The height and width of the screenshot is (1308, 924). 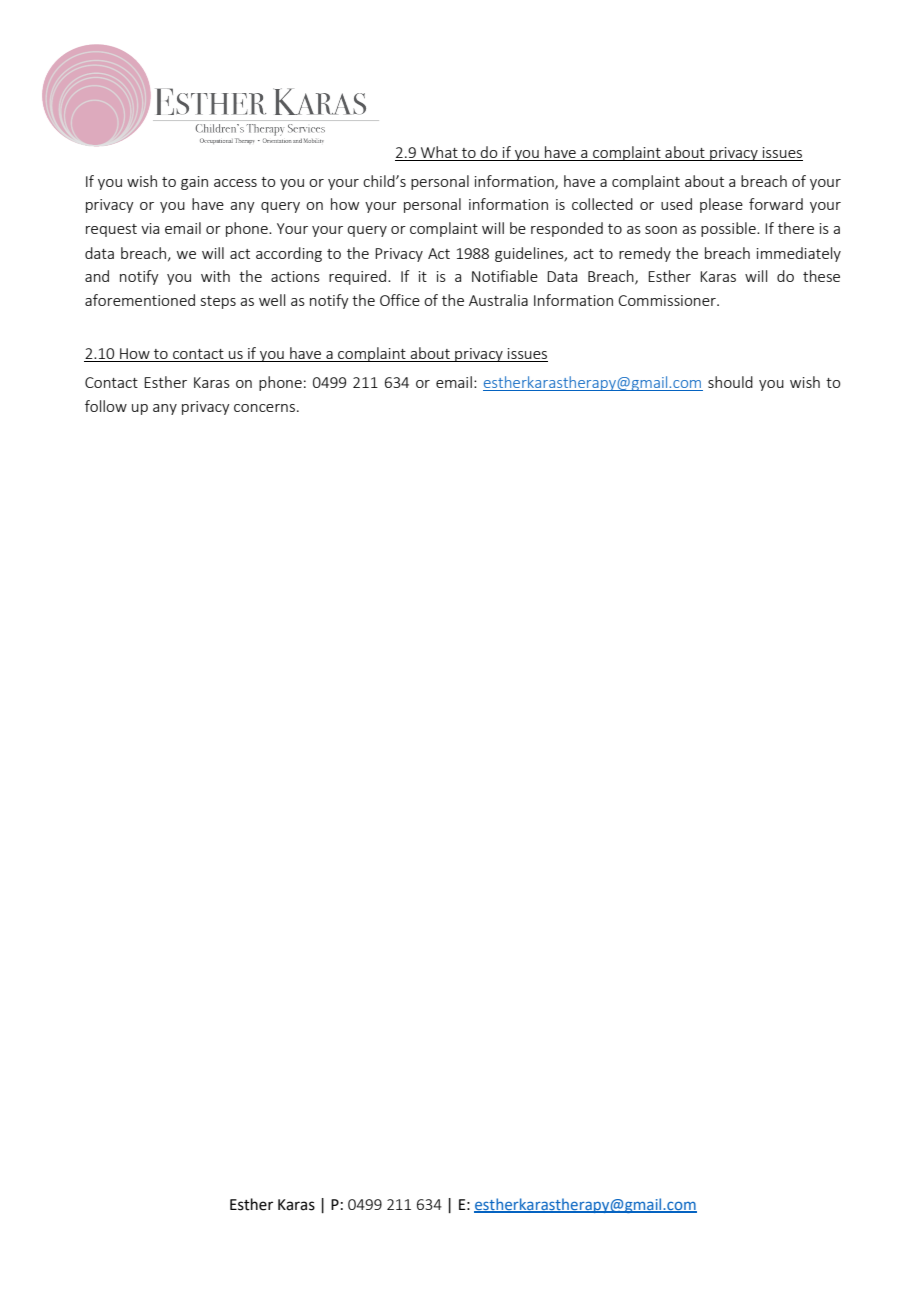 What do you see at coordinates (439, 152) in the screenshot?
I see `What` at bounding box center [439, 152].
